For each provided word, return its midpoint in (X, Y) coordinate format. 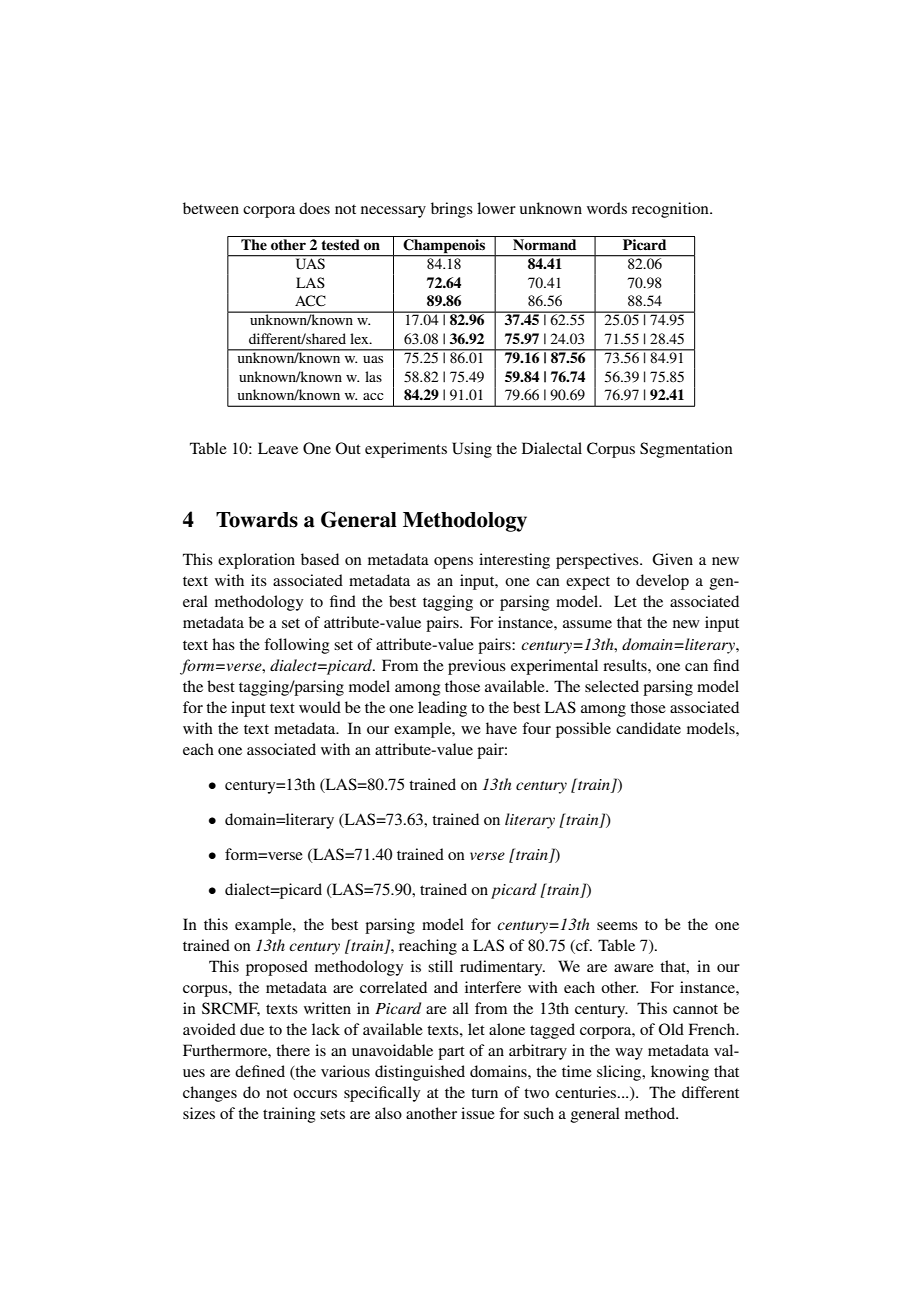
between (211, 208)
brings (452, 210)
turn (484, 1093)
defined (260, 1071)
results (626, 665)
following (297, 646)
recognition (671, 210)
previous (477, 667)
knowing (680, 1073)
